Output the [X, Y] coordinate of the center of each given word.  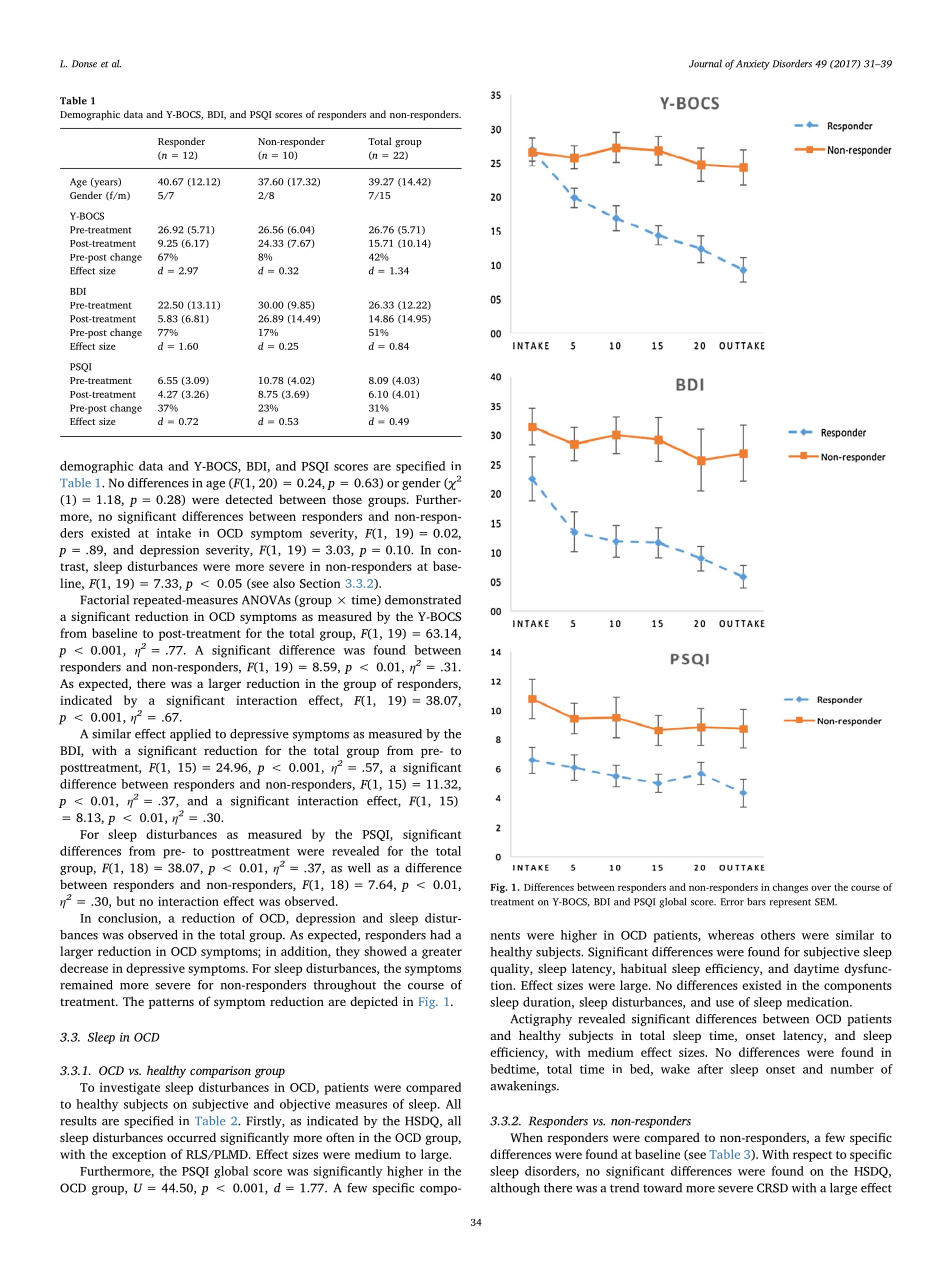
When [526, 1137]
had [440, 935]
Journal [705, 63]
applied [190, 735]
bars [756, 901]
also [284, 583]
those [347, 499]
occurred [191, 1137]
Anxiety [753, 65]
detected [249, 499]
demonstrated [423, 600]
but [126, 901]
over [821, 888]
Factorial [104, 600]
